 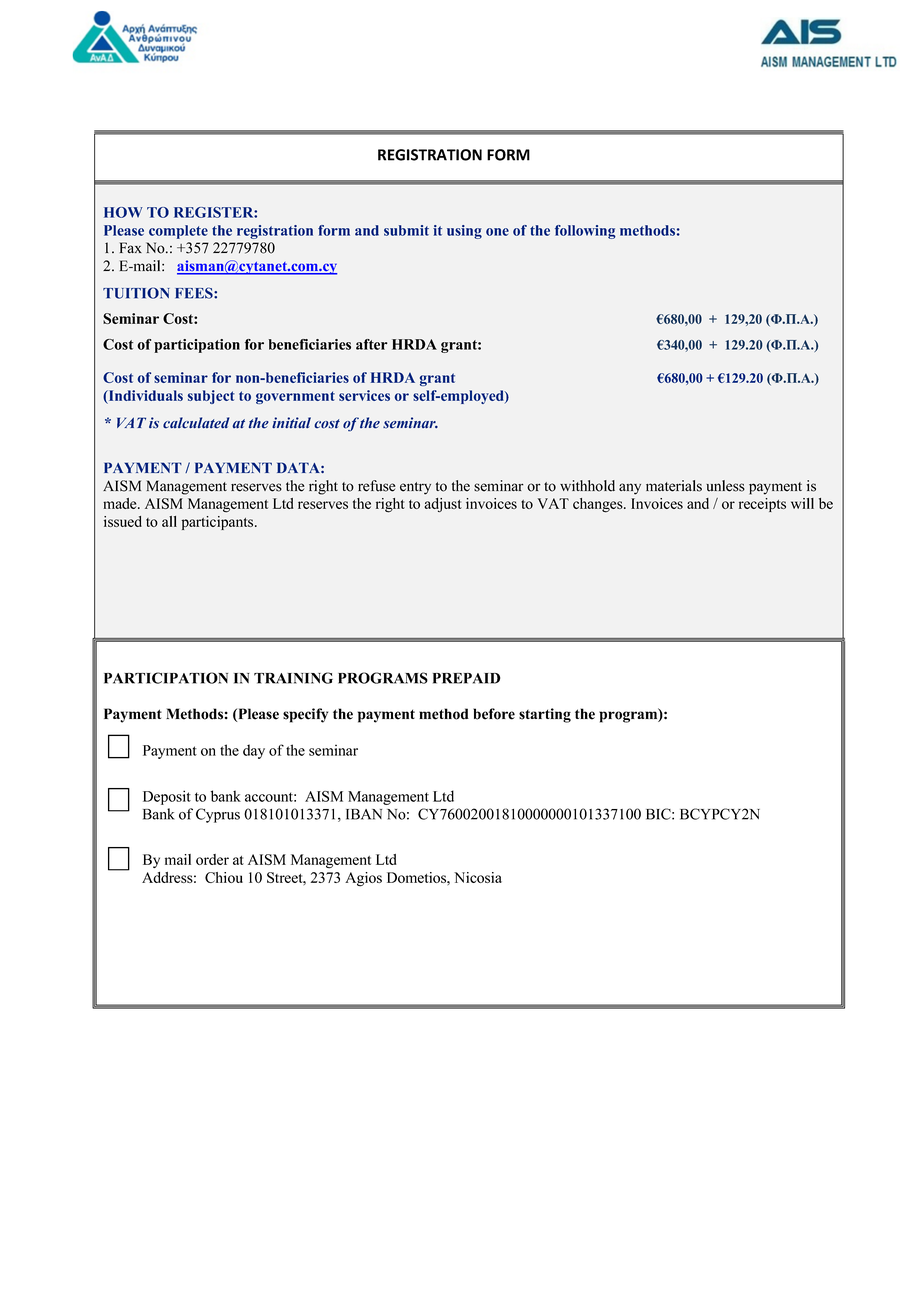 I want to click on entry, so click(x=415, y=488).
